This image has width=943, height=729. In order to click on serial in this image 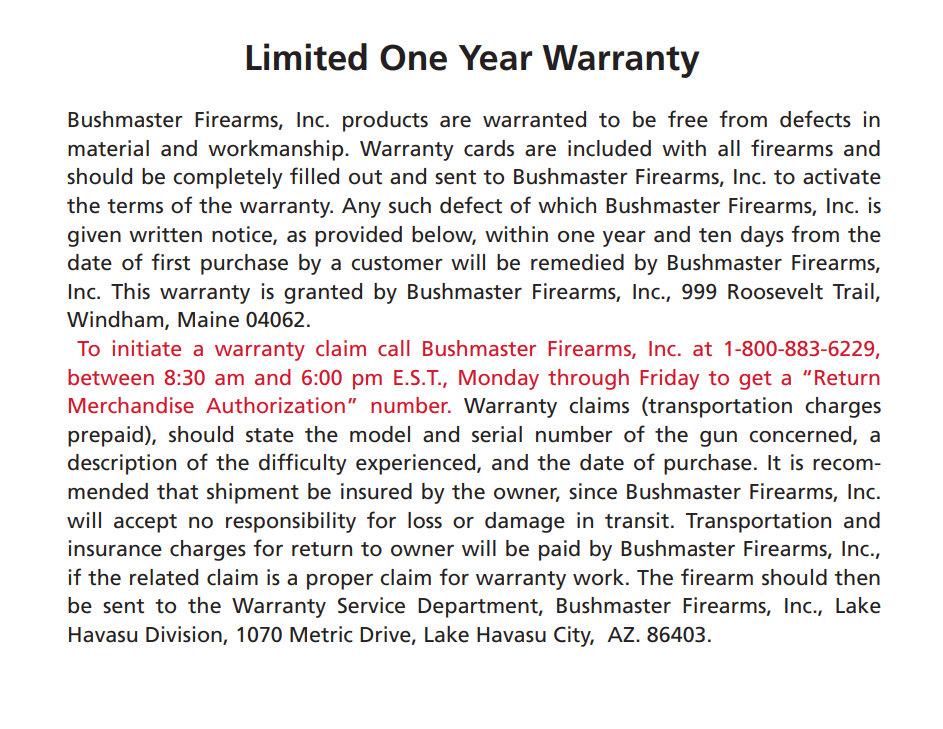, I will do `click(497, 434)`.
